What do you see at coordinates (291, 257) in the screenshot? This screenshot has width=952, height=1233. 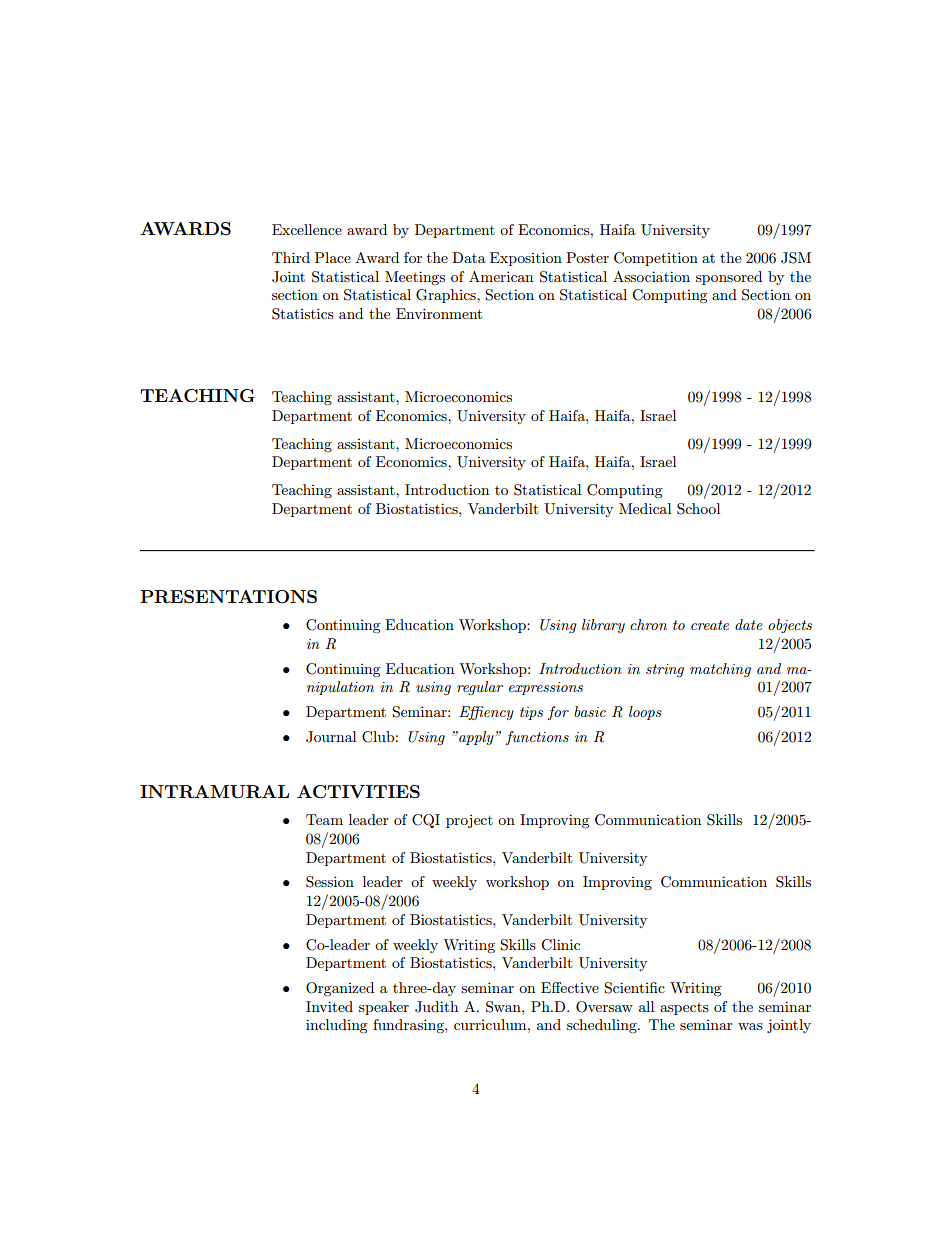 I see `Third` at bounding box center [291, 257].
